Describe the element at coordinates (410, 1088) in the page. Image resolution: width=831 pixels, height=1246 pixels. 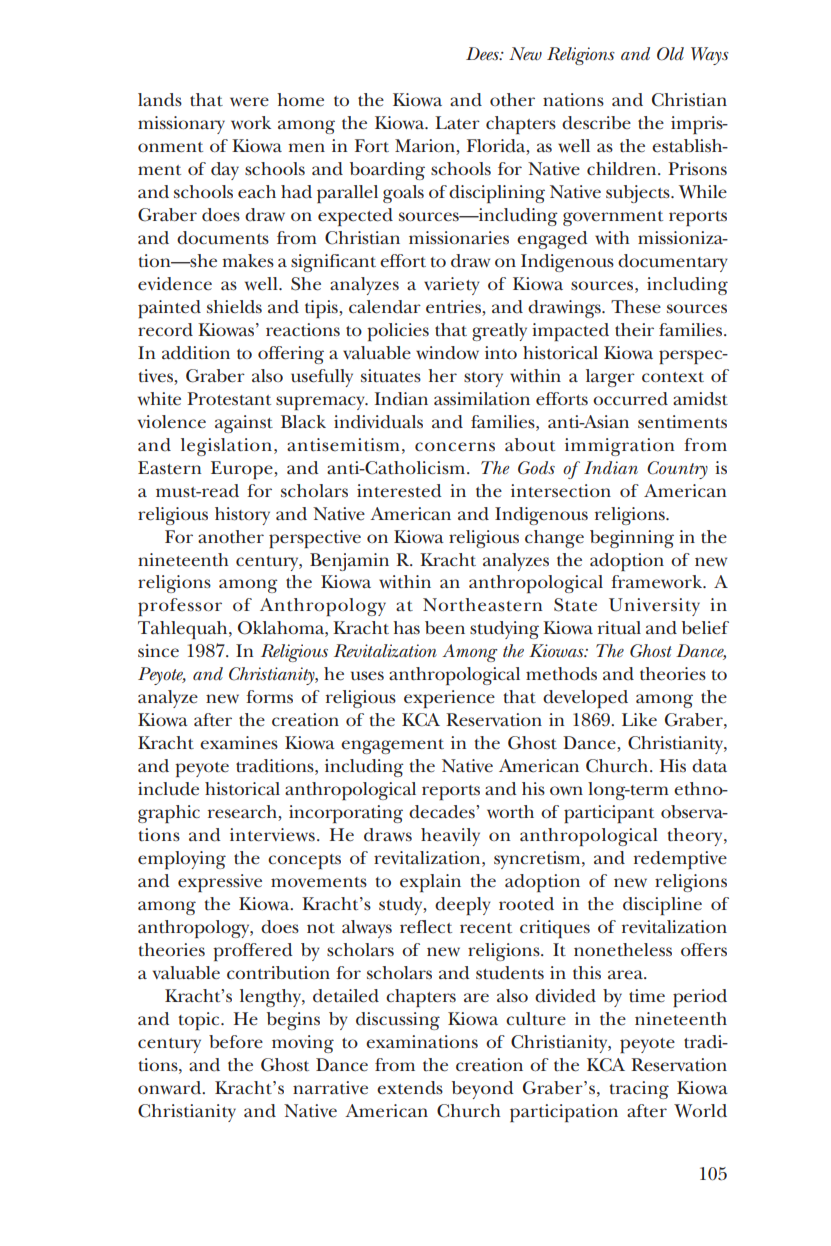
I see `extends` at that location.
